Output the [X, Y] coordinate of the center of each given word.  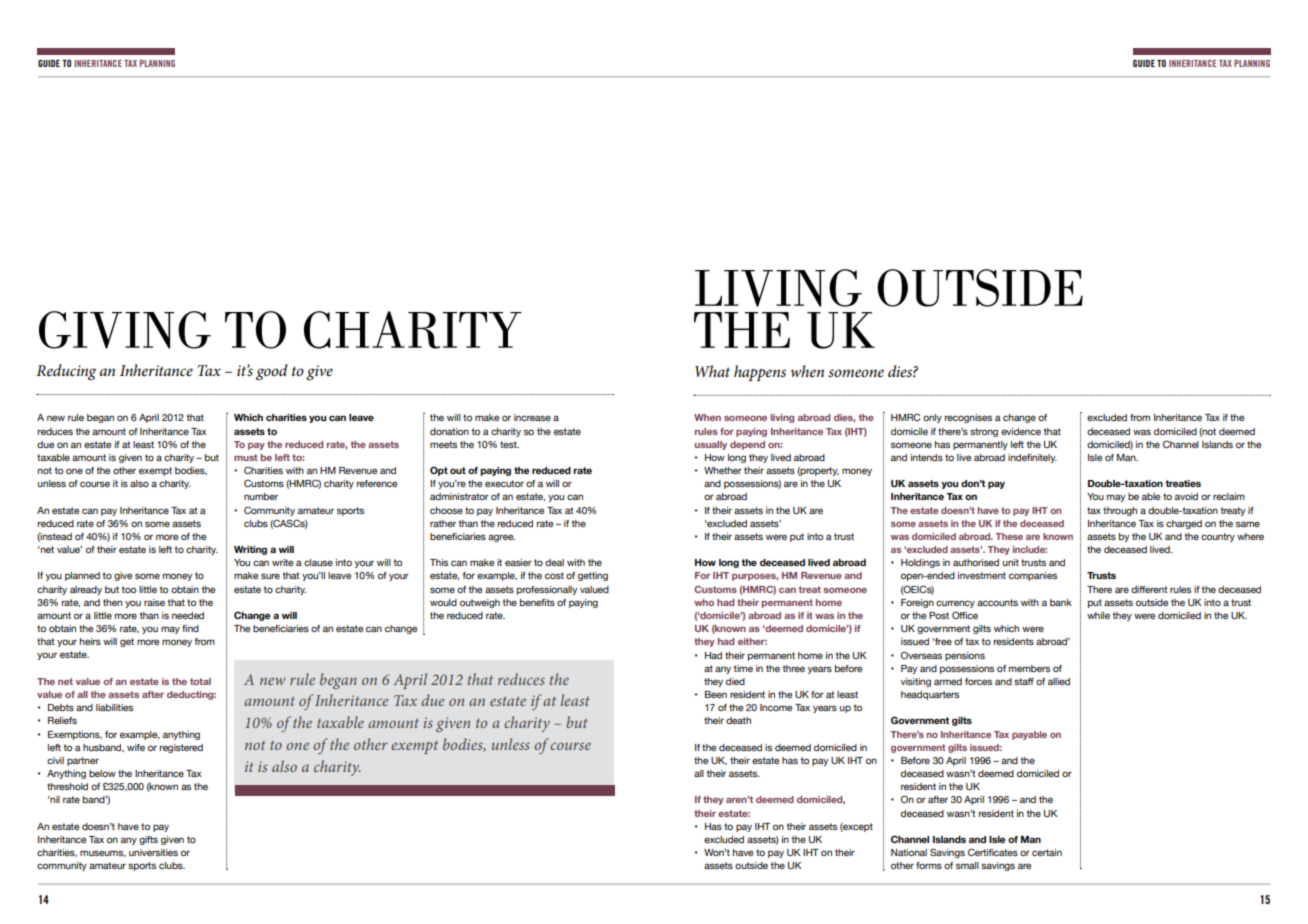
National [909, 852]
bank [1061, 602]
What [712, 371]
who [704, 602]
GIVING [125, 330]
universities [153, 852]
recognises [968, 418]
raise [154, 602]
